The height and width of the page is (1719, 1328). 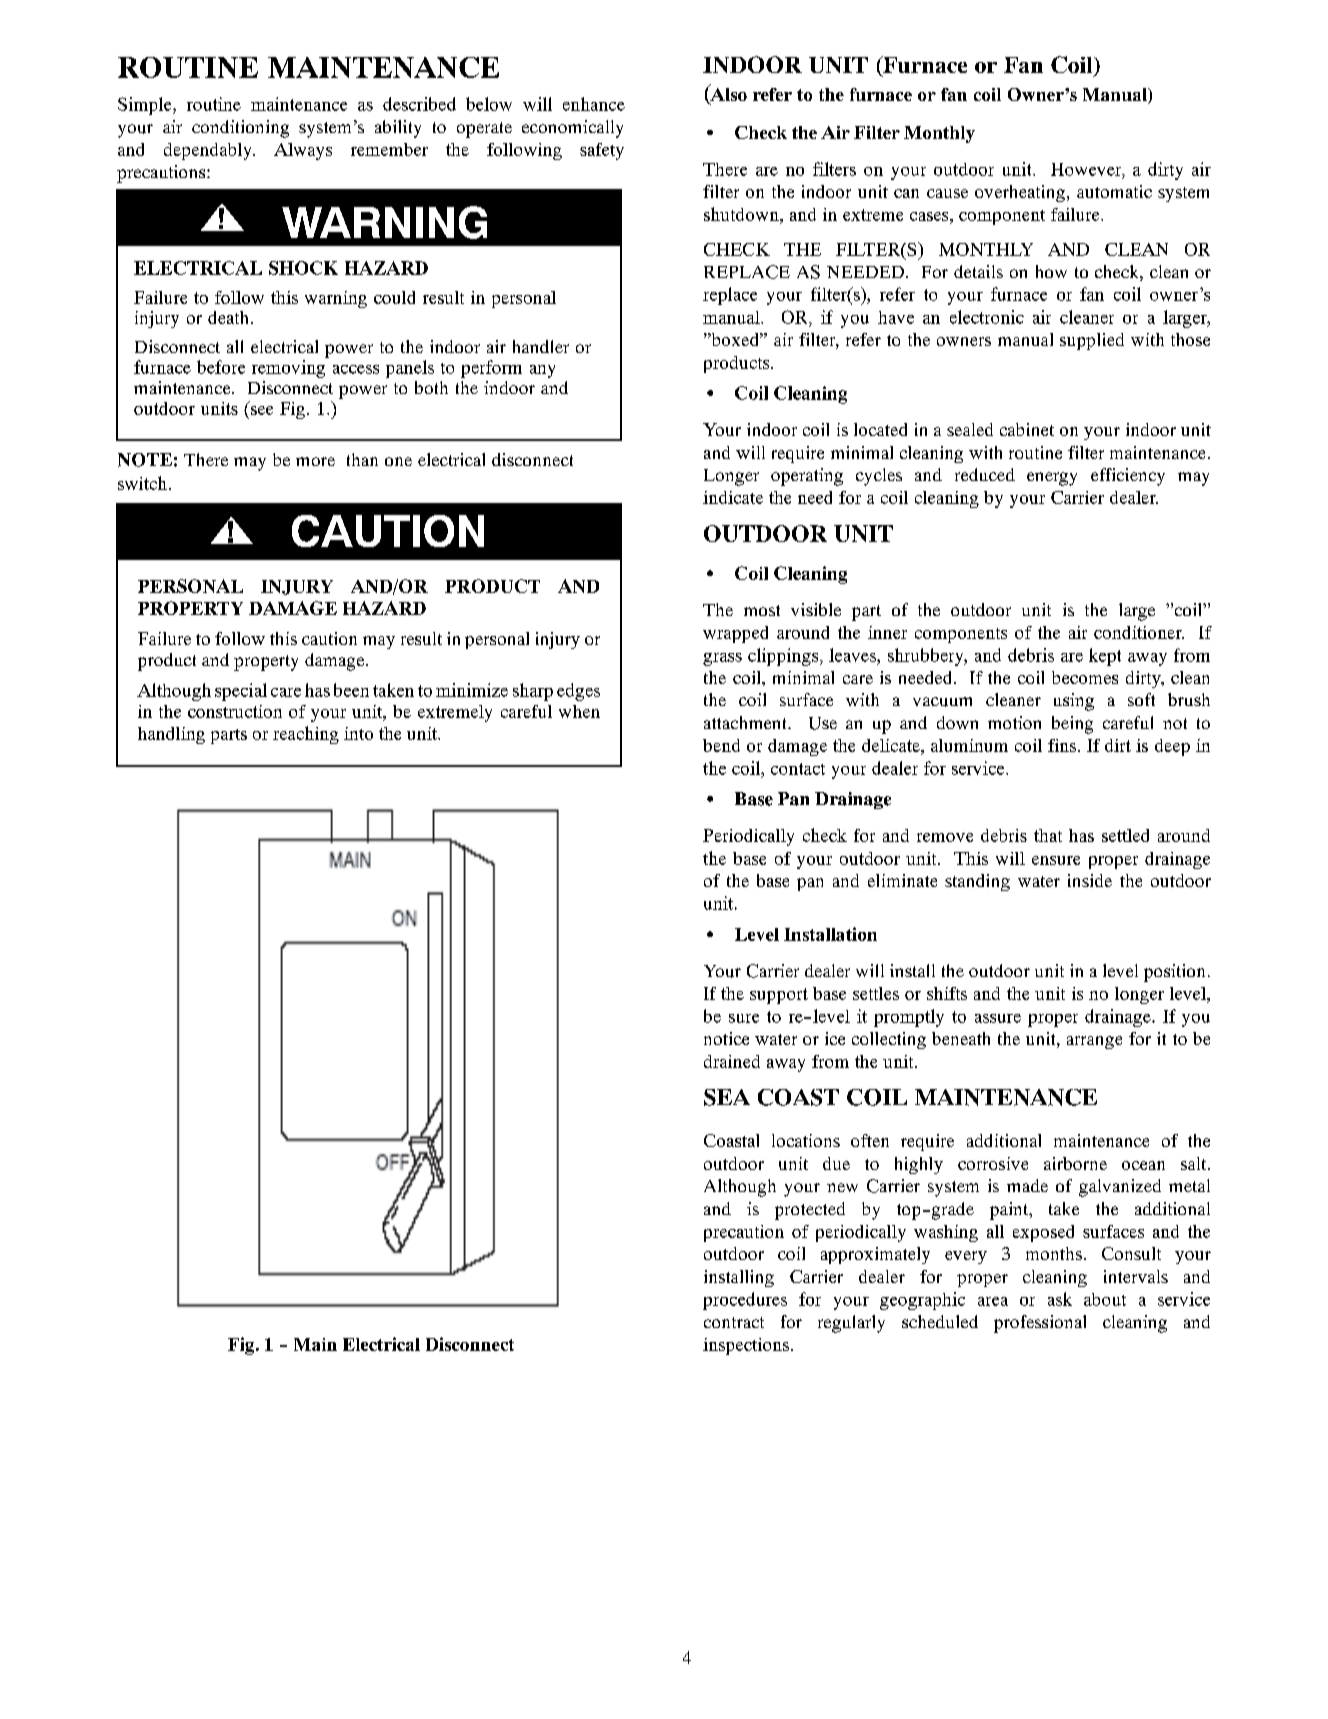 What do you see at coordinates (1072, 725) in the page?
I see `being` at bounding box center [1072, 725].
